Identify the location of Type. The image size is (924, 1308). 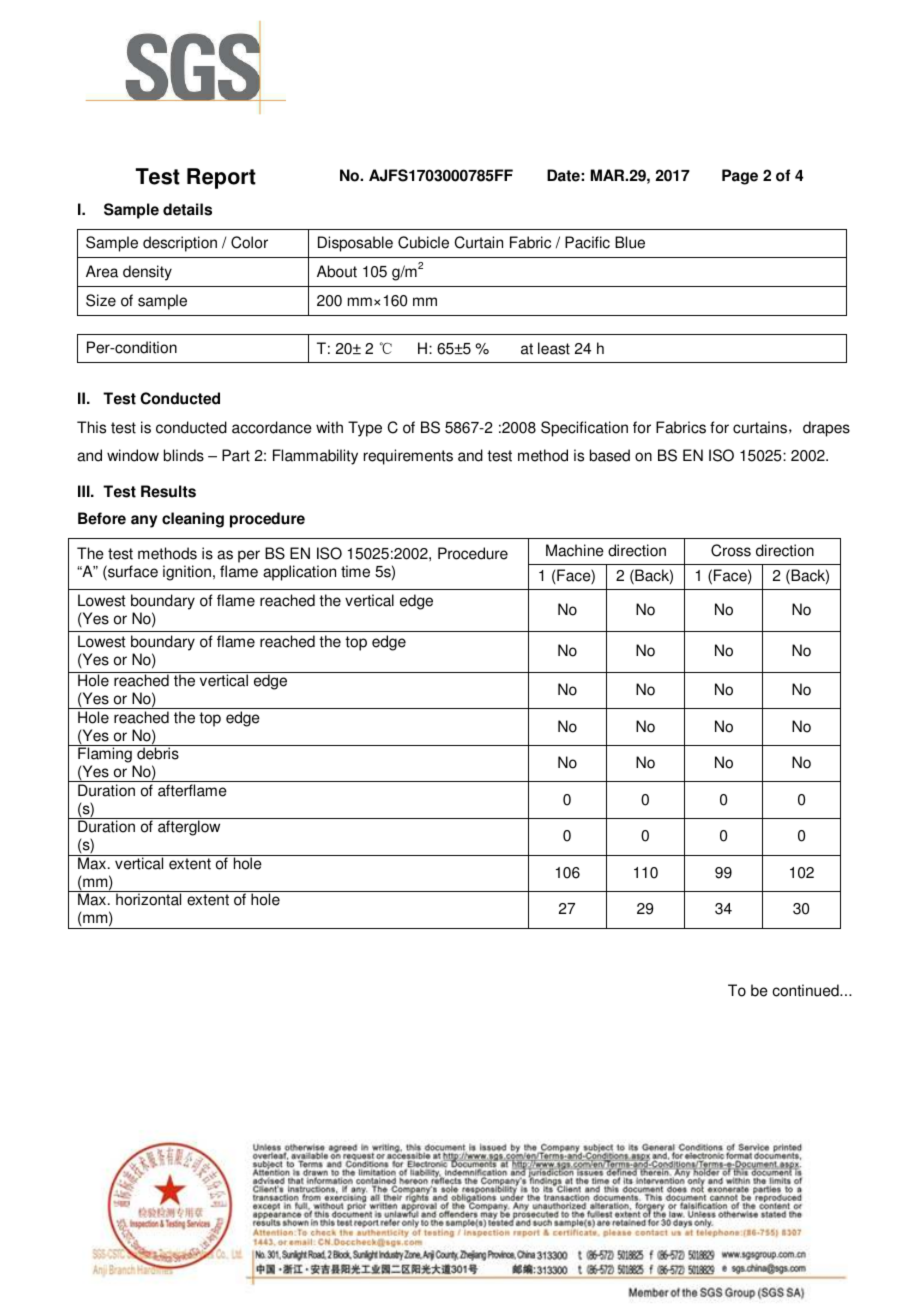
(365, 429).
